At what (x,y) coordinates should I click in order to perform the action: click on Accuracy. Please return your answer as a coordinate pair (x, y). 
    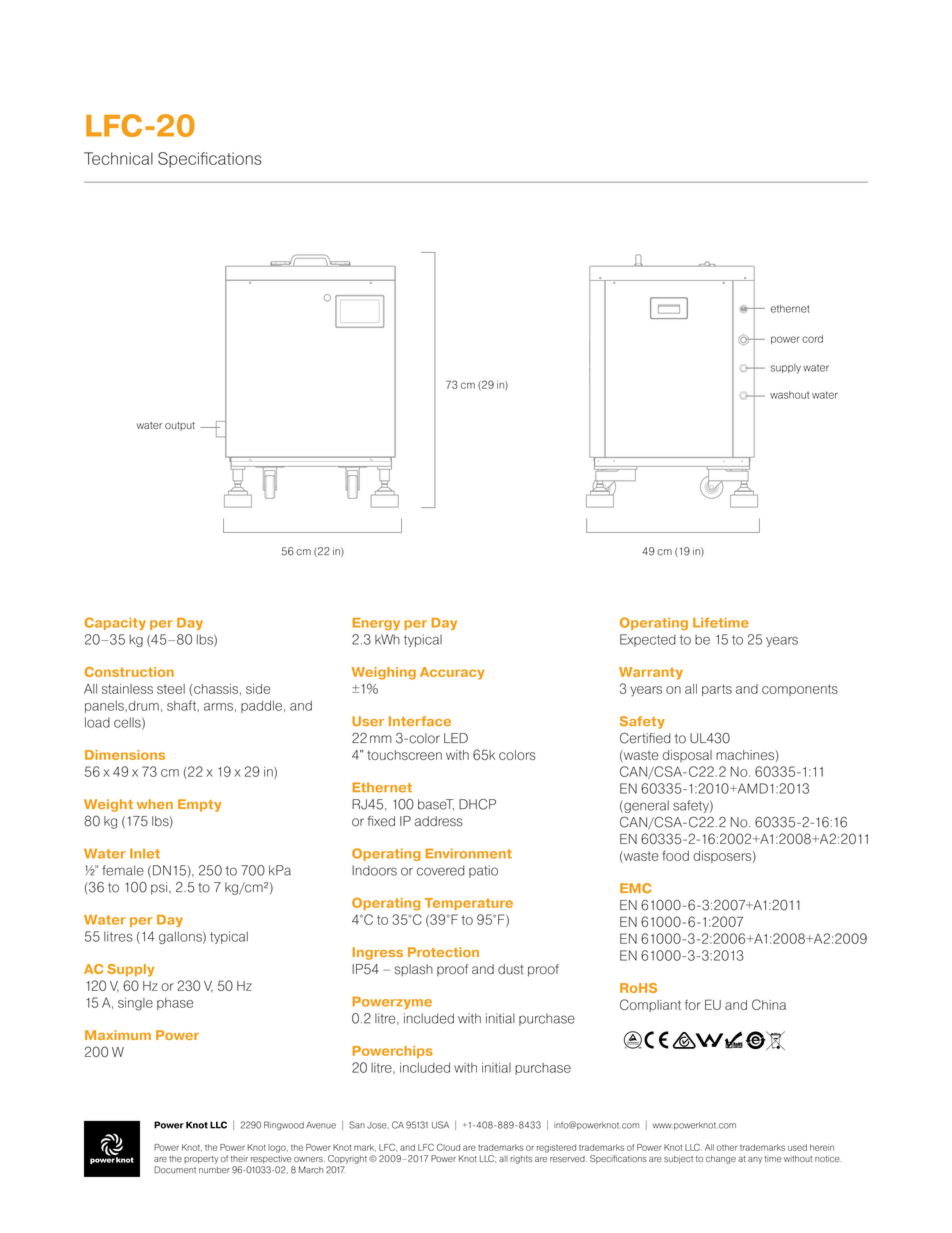
    Looking at the image, I should click on (452, 673).
